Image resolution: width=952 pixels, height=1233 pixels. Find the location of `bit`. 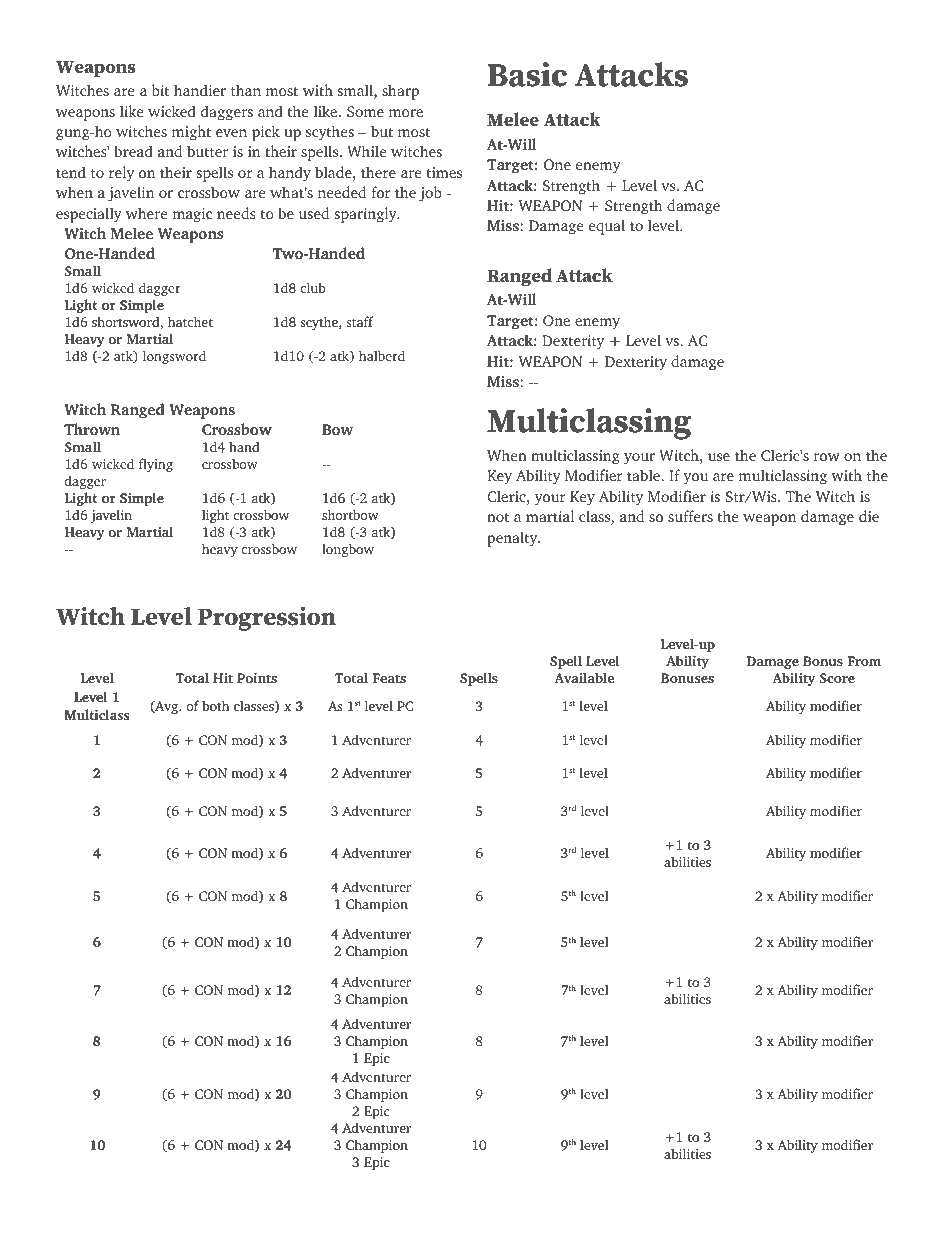

bit is located at coordinates (160, 90).
